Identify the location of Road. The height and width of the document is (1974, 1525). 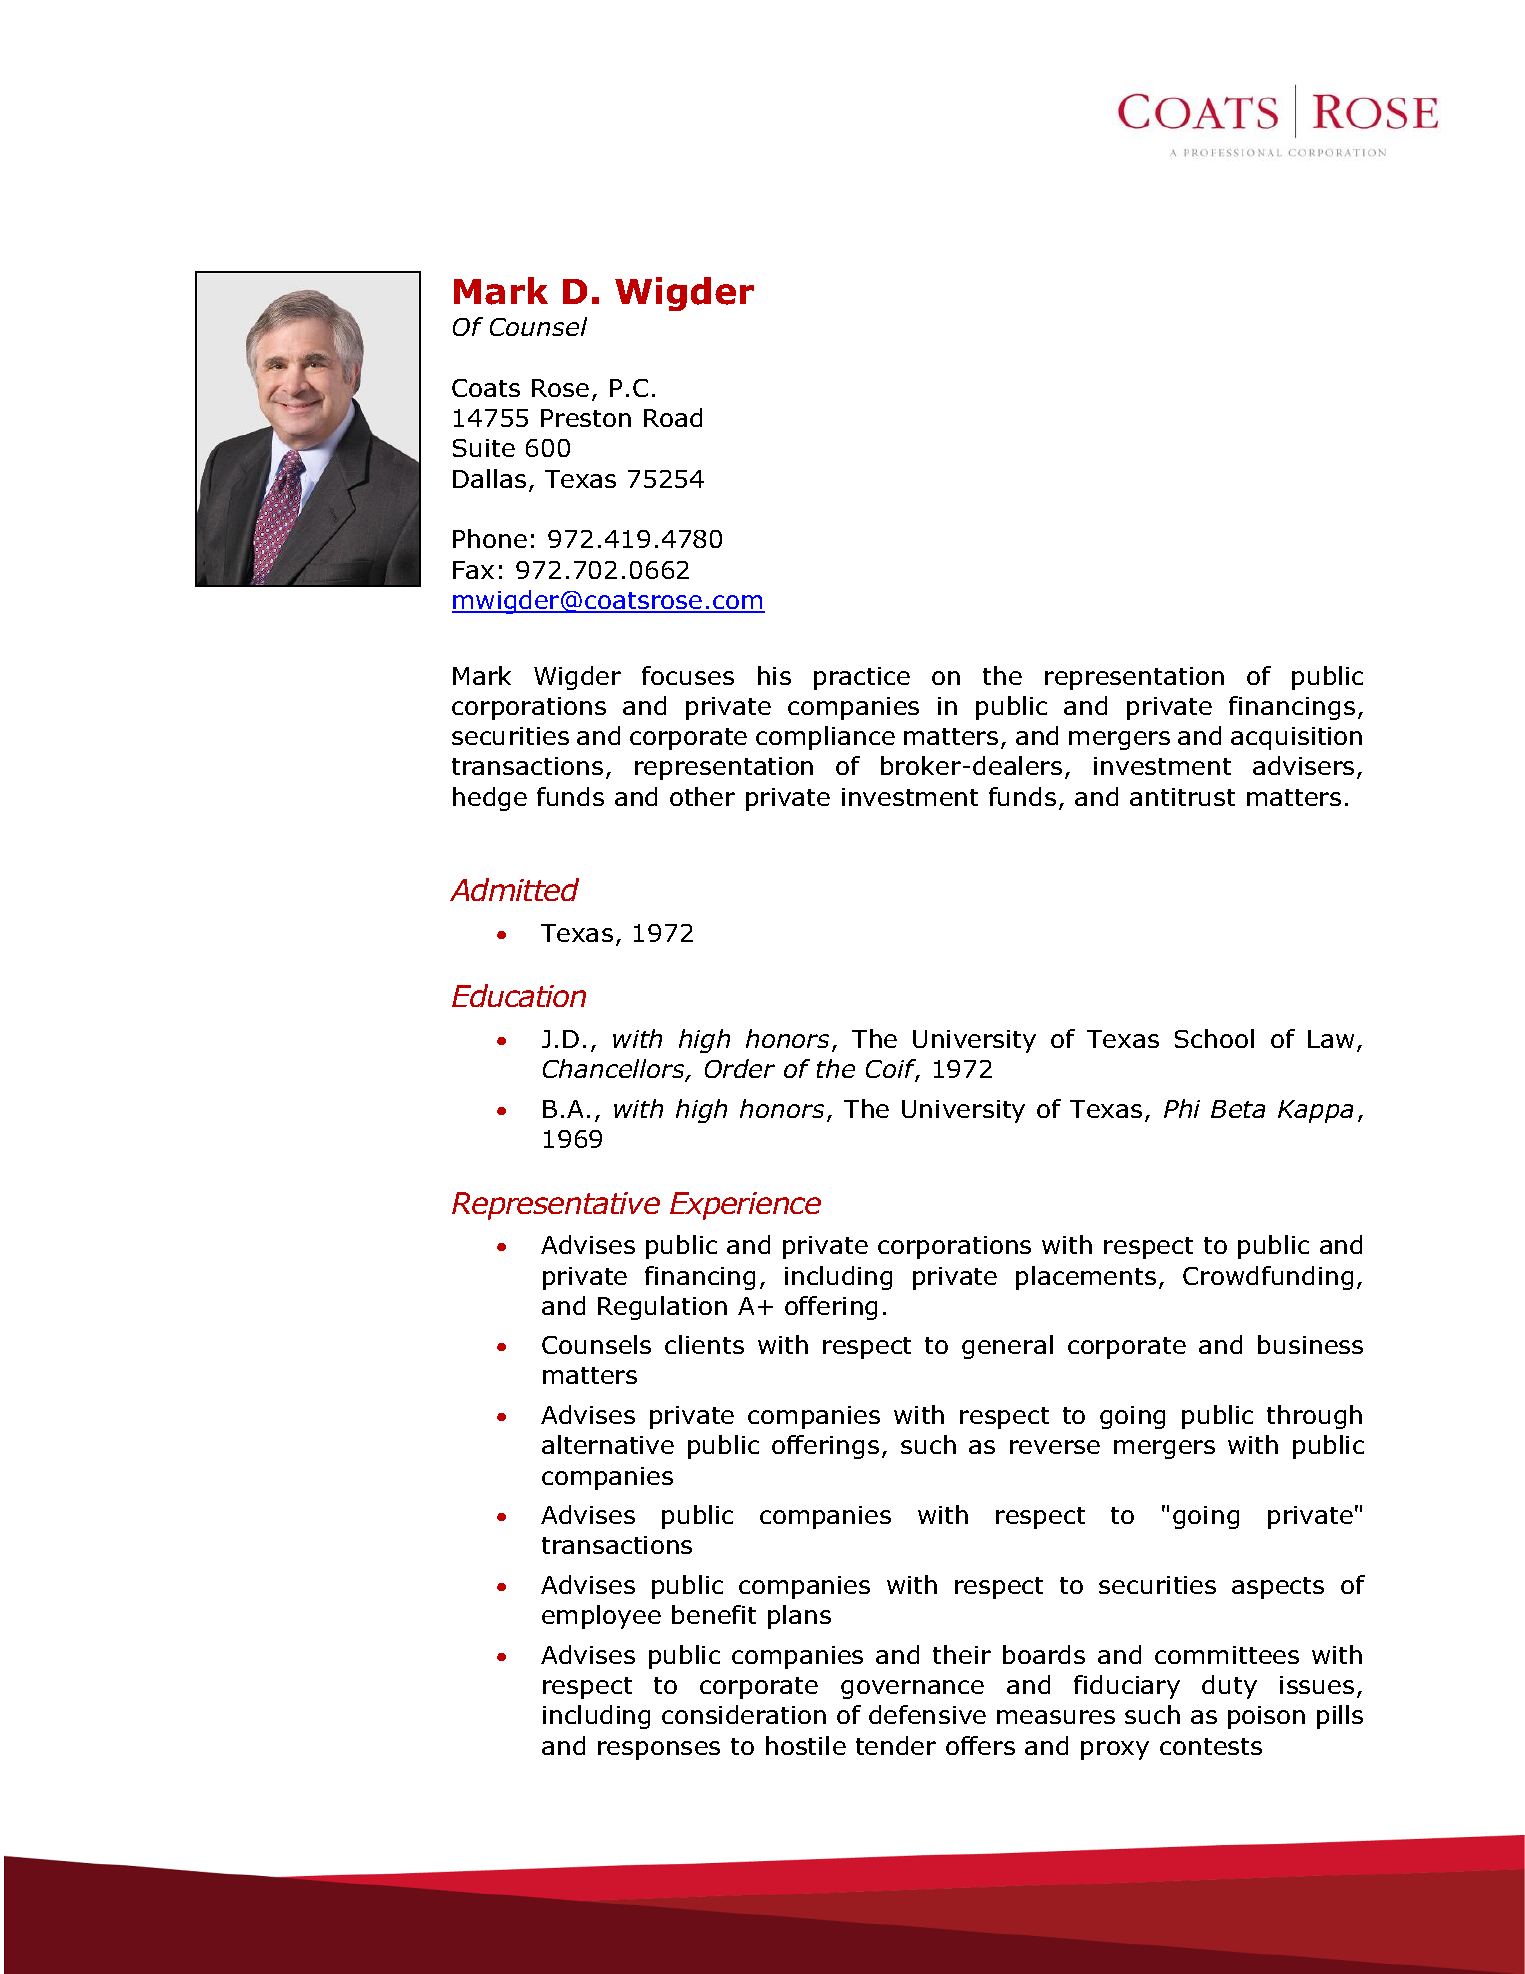
(673, 417).
